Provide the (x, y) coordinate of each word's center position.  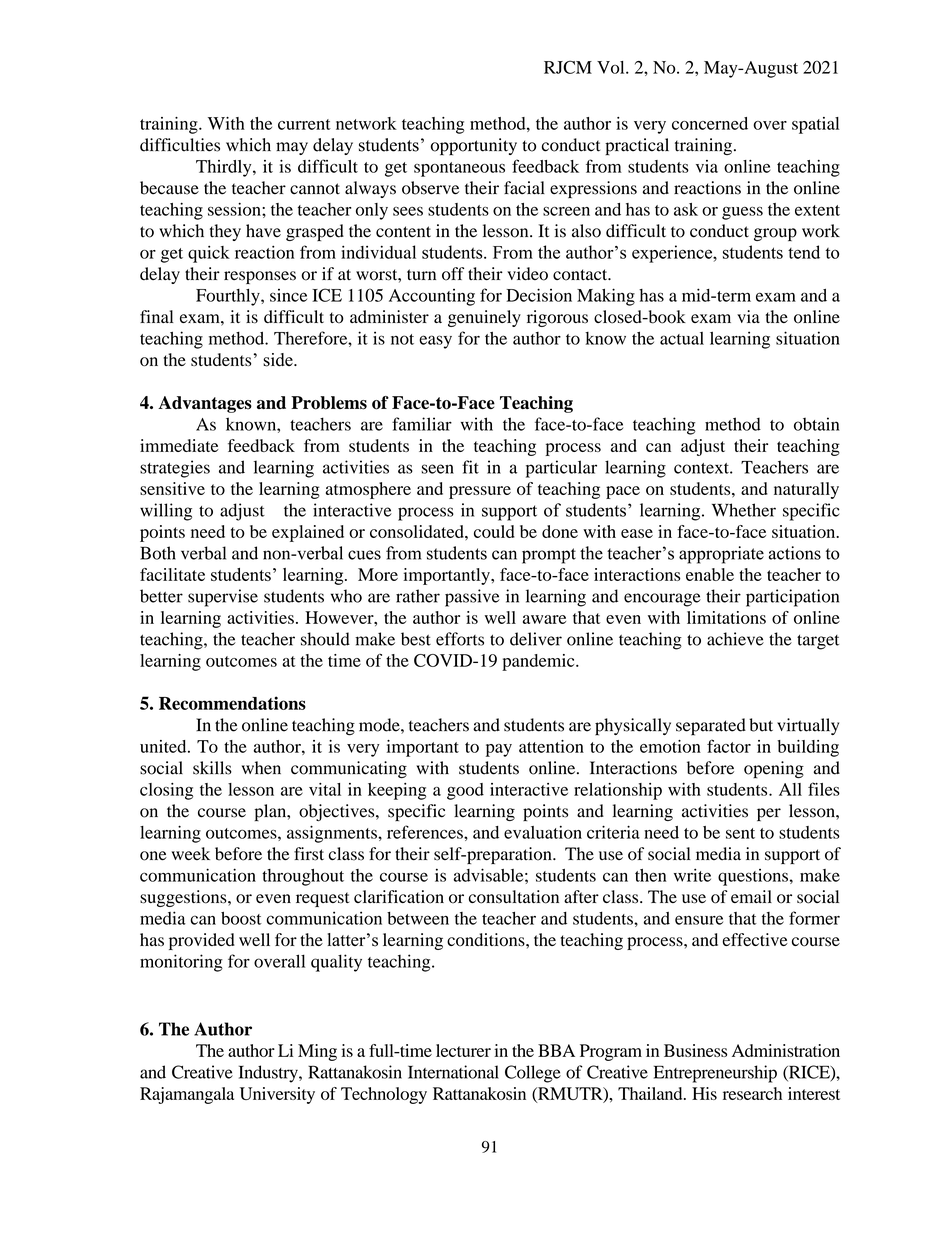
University (277, 1095)
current (304, 124)
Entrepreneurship (715, 1074)
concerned (710, 123)
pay (499, 750)
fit (470, 467)
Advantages (205, 404)
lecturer (463, 1050)
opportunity (474, 147)
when (261, 768)
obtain (816, 424)
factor (729, 746)
